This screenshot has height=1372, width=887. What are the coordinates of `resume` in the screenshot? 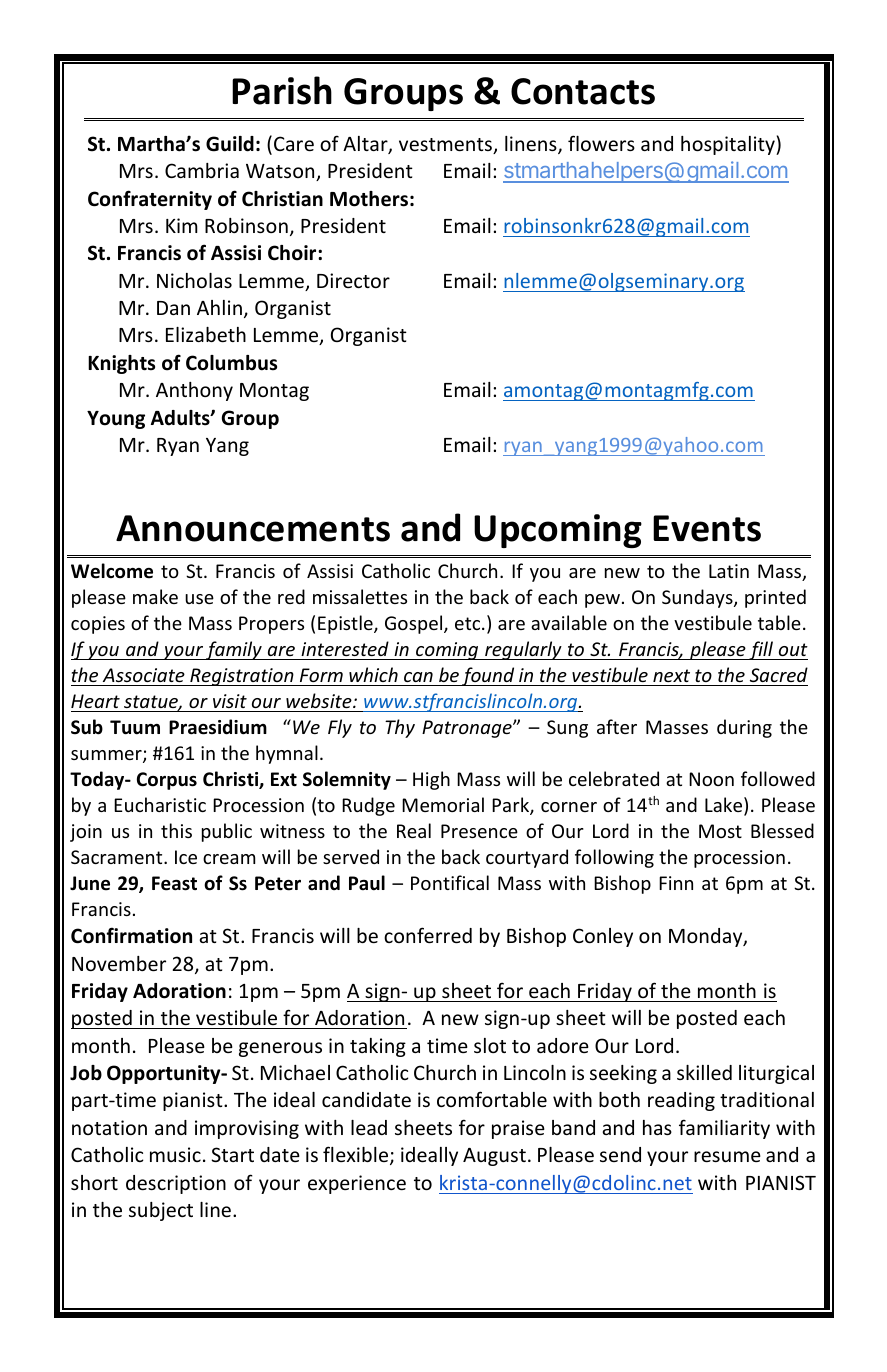 It's located at (727, 1156).
